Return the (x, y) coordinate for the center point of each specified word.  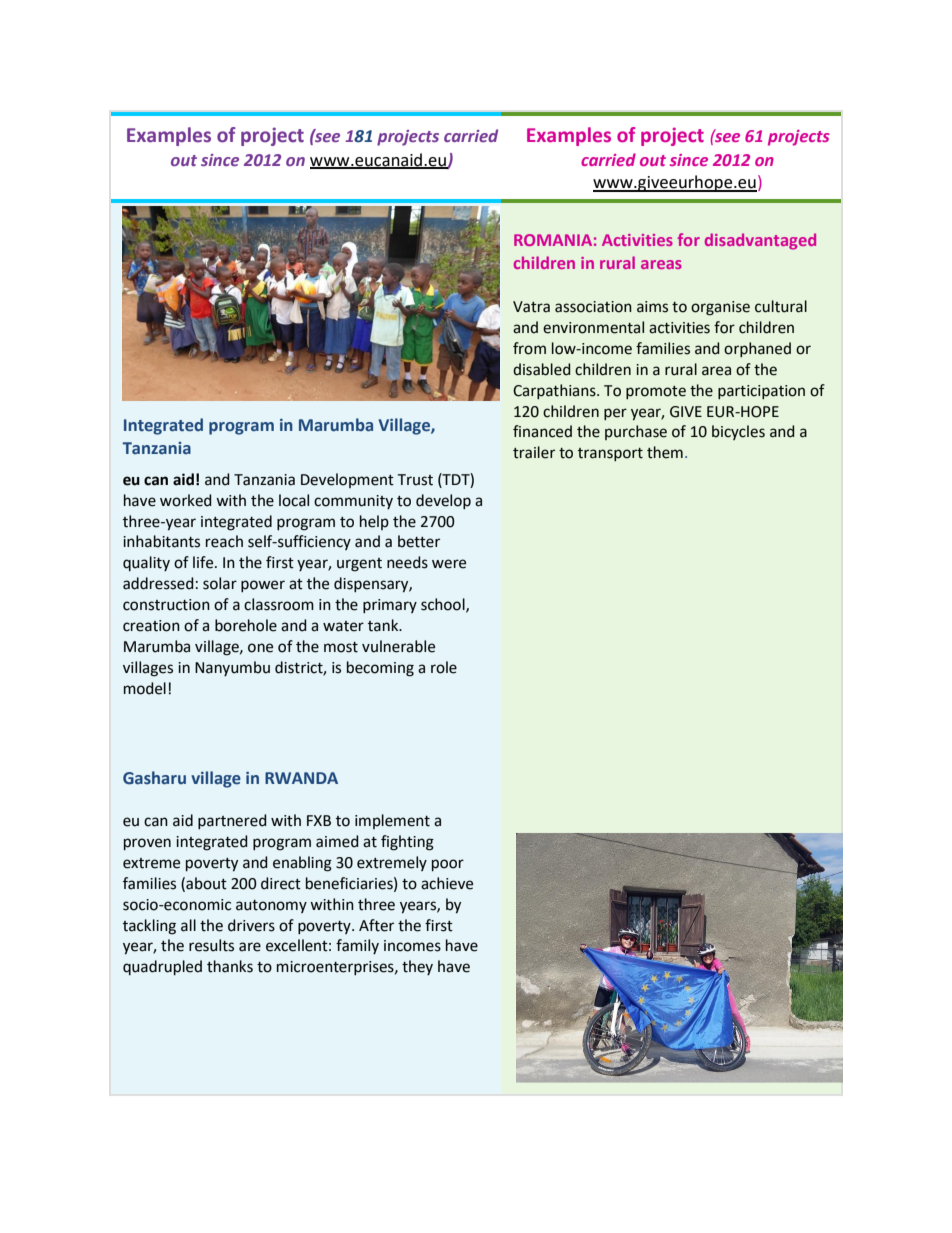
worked (186, 500)
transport (610, 454)
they (417, 967)
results (211, 945)
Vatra (531, 307)
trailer (534, 452)
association (593, 307)
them (665, 452)
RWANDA (301, 778)
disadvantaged (760, 241)
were (449, 564)
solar (220, 583)
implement (392, 821)
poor (448, 865)
